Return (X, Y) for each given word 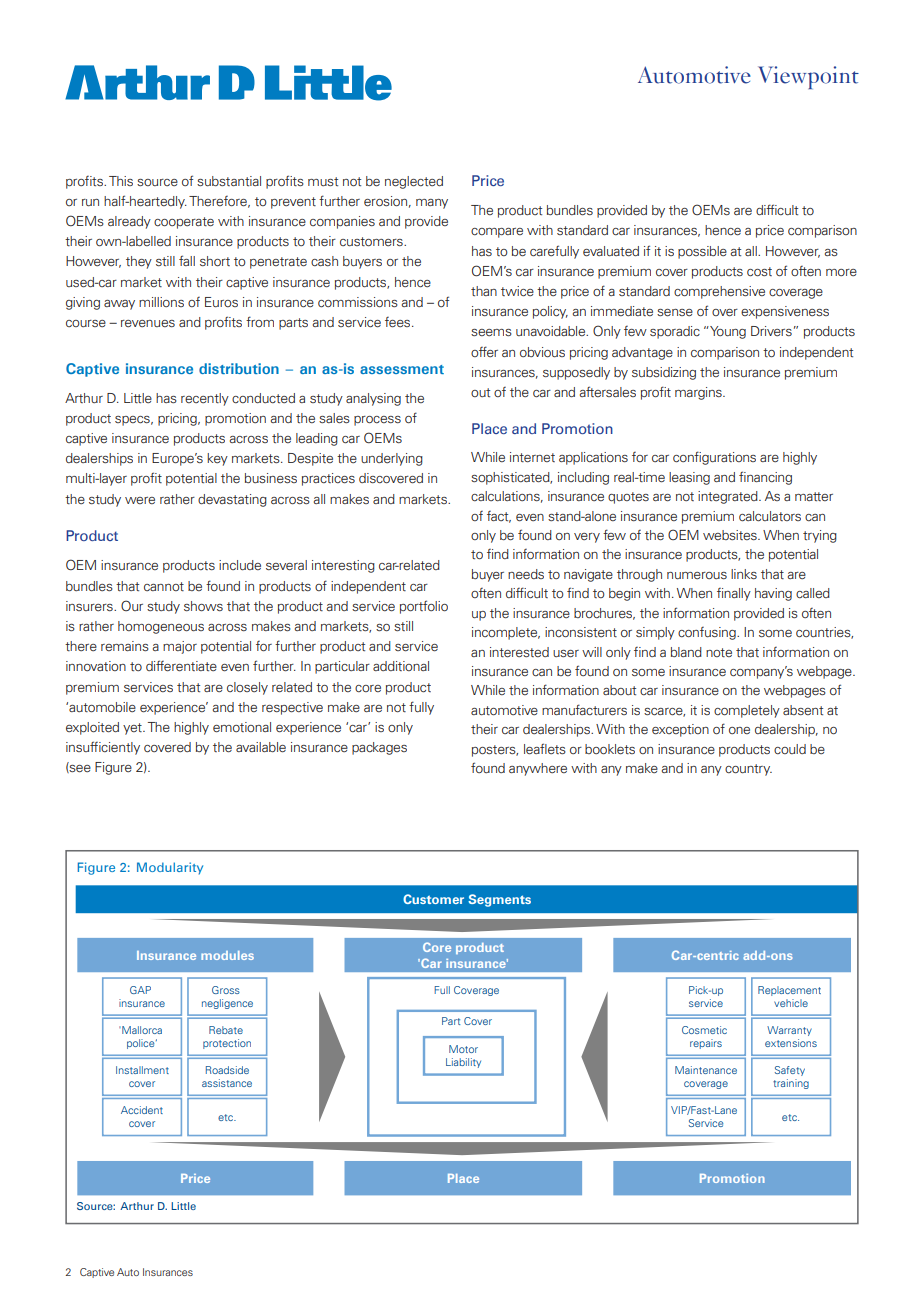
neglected (414, 182)
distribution (239, 368)
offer (484, 351)
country (748, 770)
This (121, 181)
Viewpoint (808, 77)
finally (734, 594)
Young (727, 332)
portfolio (424, 607)
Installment (142, 1070)
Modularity (170, 868)
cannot (164, 586)
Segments (499, 900)
